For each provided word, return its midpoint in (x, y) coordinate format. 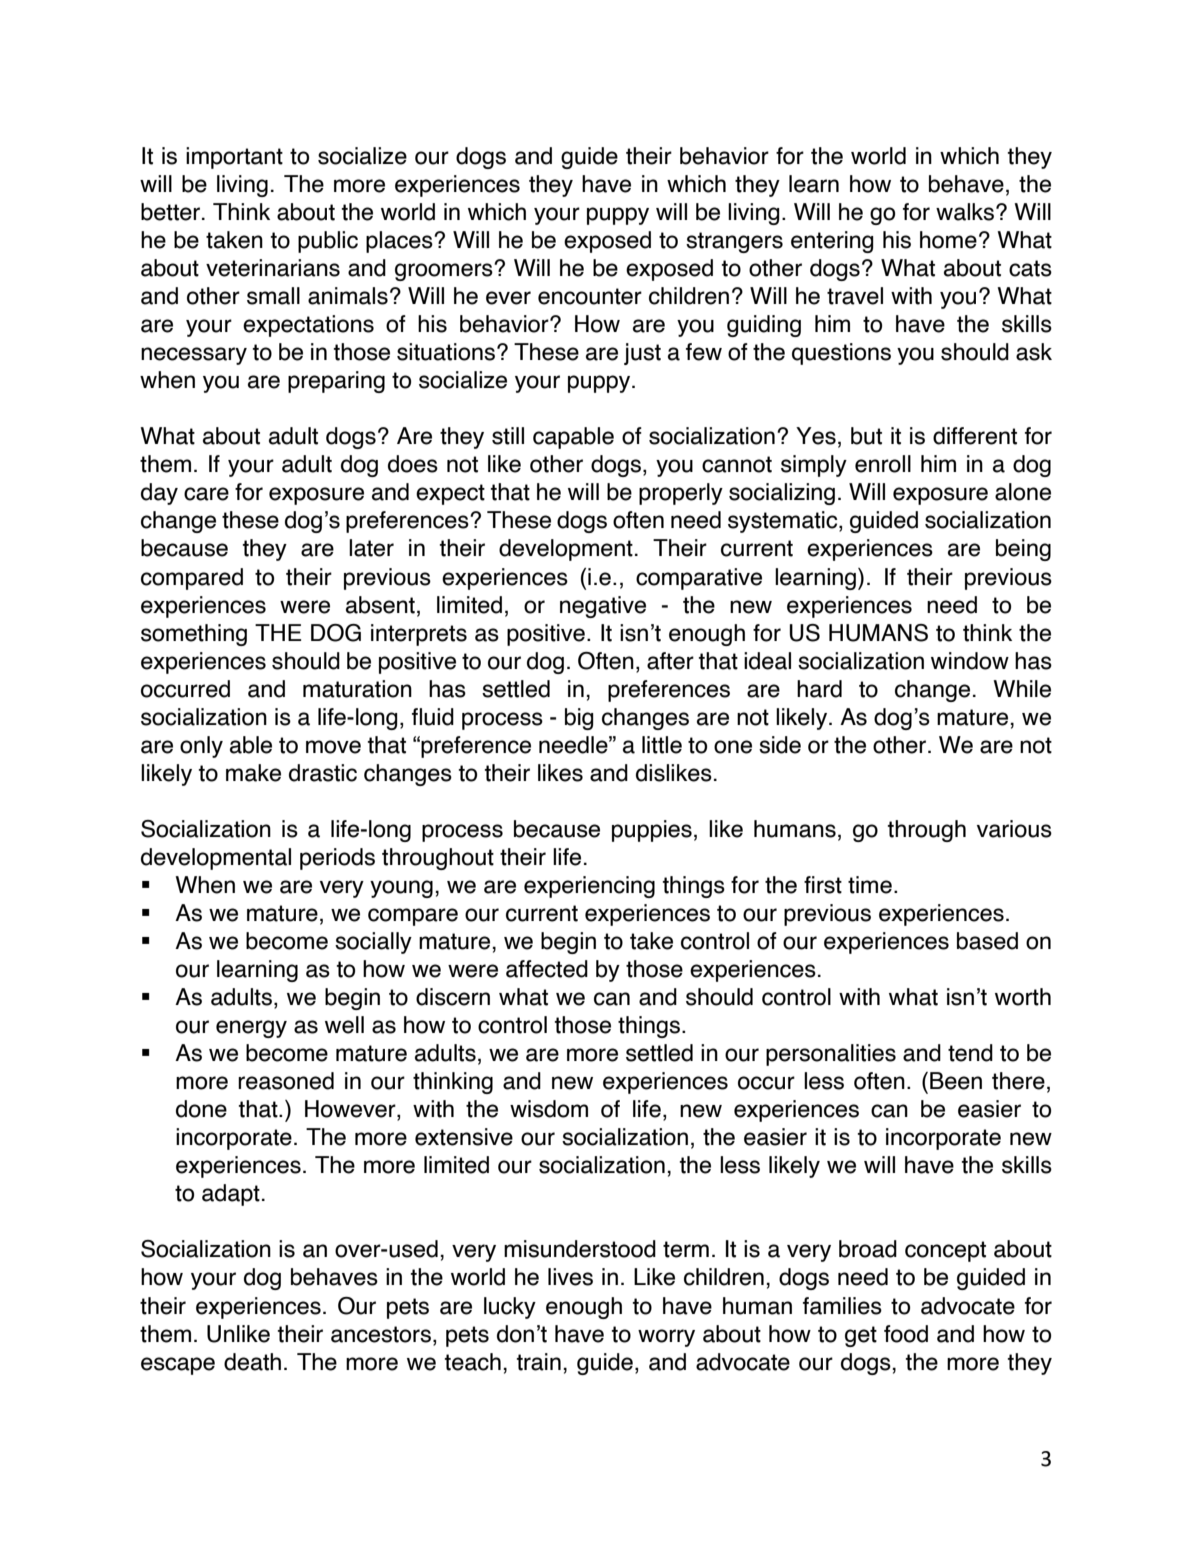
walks (966, 212)
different (975, 436)
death (252, 1362)
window (970, 661)
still (508, 436)
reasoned (286, 1081)
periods (337, 859)
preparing (336, 382)
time (870, 885)
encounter (590, 296)
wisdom (549, 1109)
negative (603, 607)
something (194, 635)
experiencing (589, 887)
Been (956, 1081)
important (234, 158)
